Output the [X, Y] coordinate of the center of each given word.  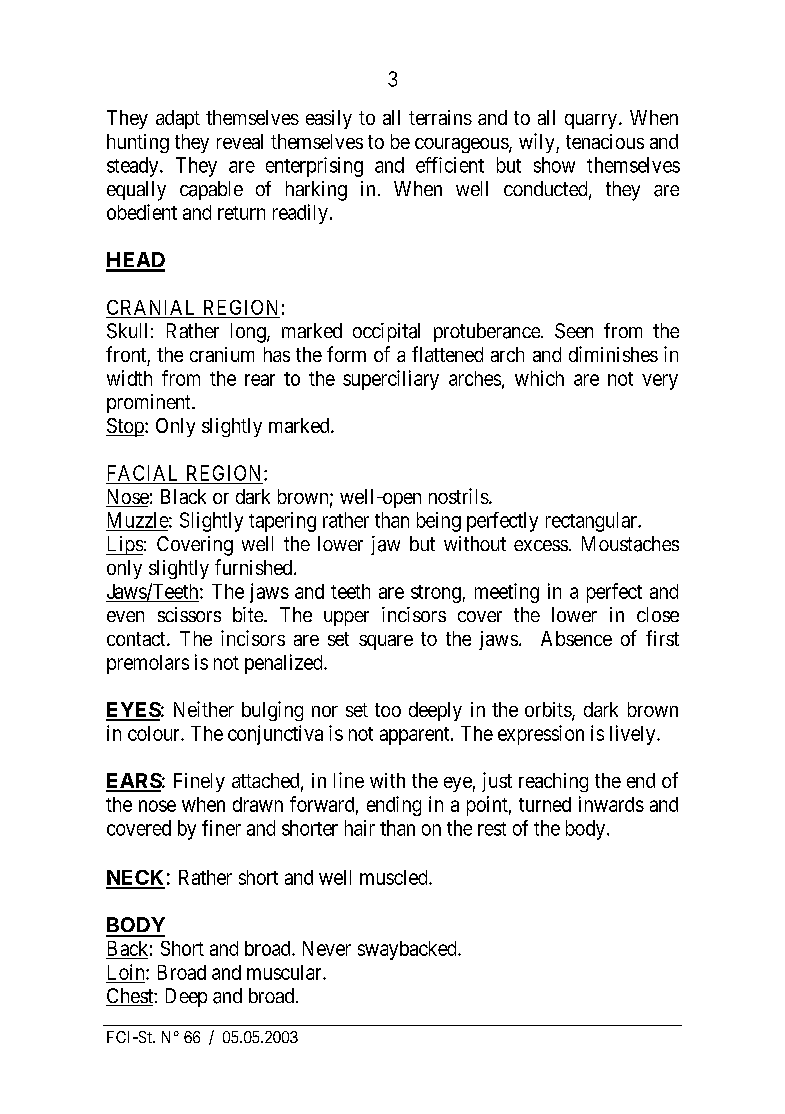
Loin [127, 972]
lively [634, 735]
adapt [178, 119]
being [439, 522]
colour [155, 733]
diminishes [613, 354]
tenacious [605, 141]
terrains [440, 117]
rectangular [592, 522]
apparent [416, 736]
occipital [386, 332]
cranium [222, 354]
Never [327, 948]
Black [183, 496]
